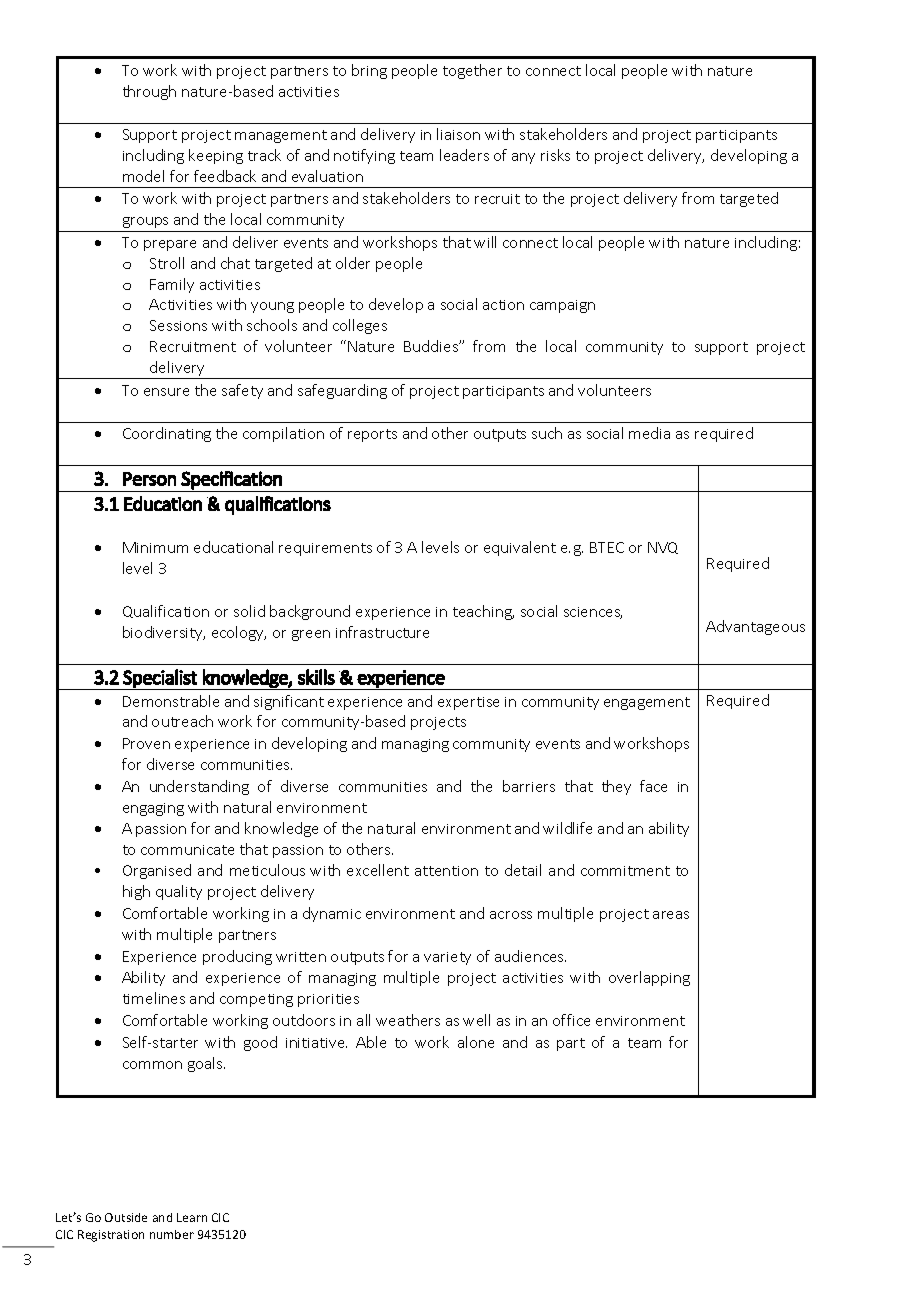  Describe the element at coordinates (555, 155) in the image. I see `risks` at that location.
